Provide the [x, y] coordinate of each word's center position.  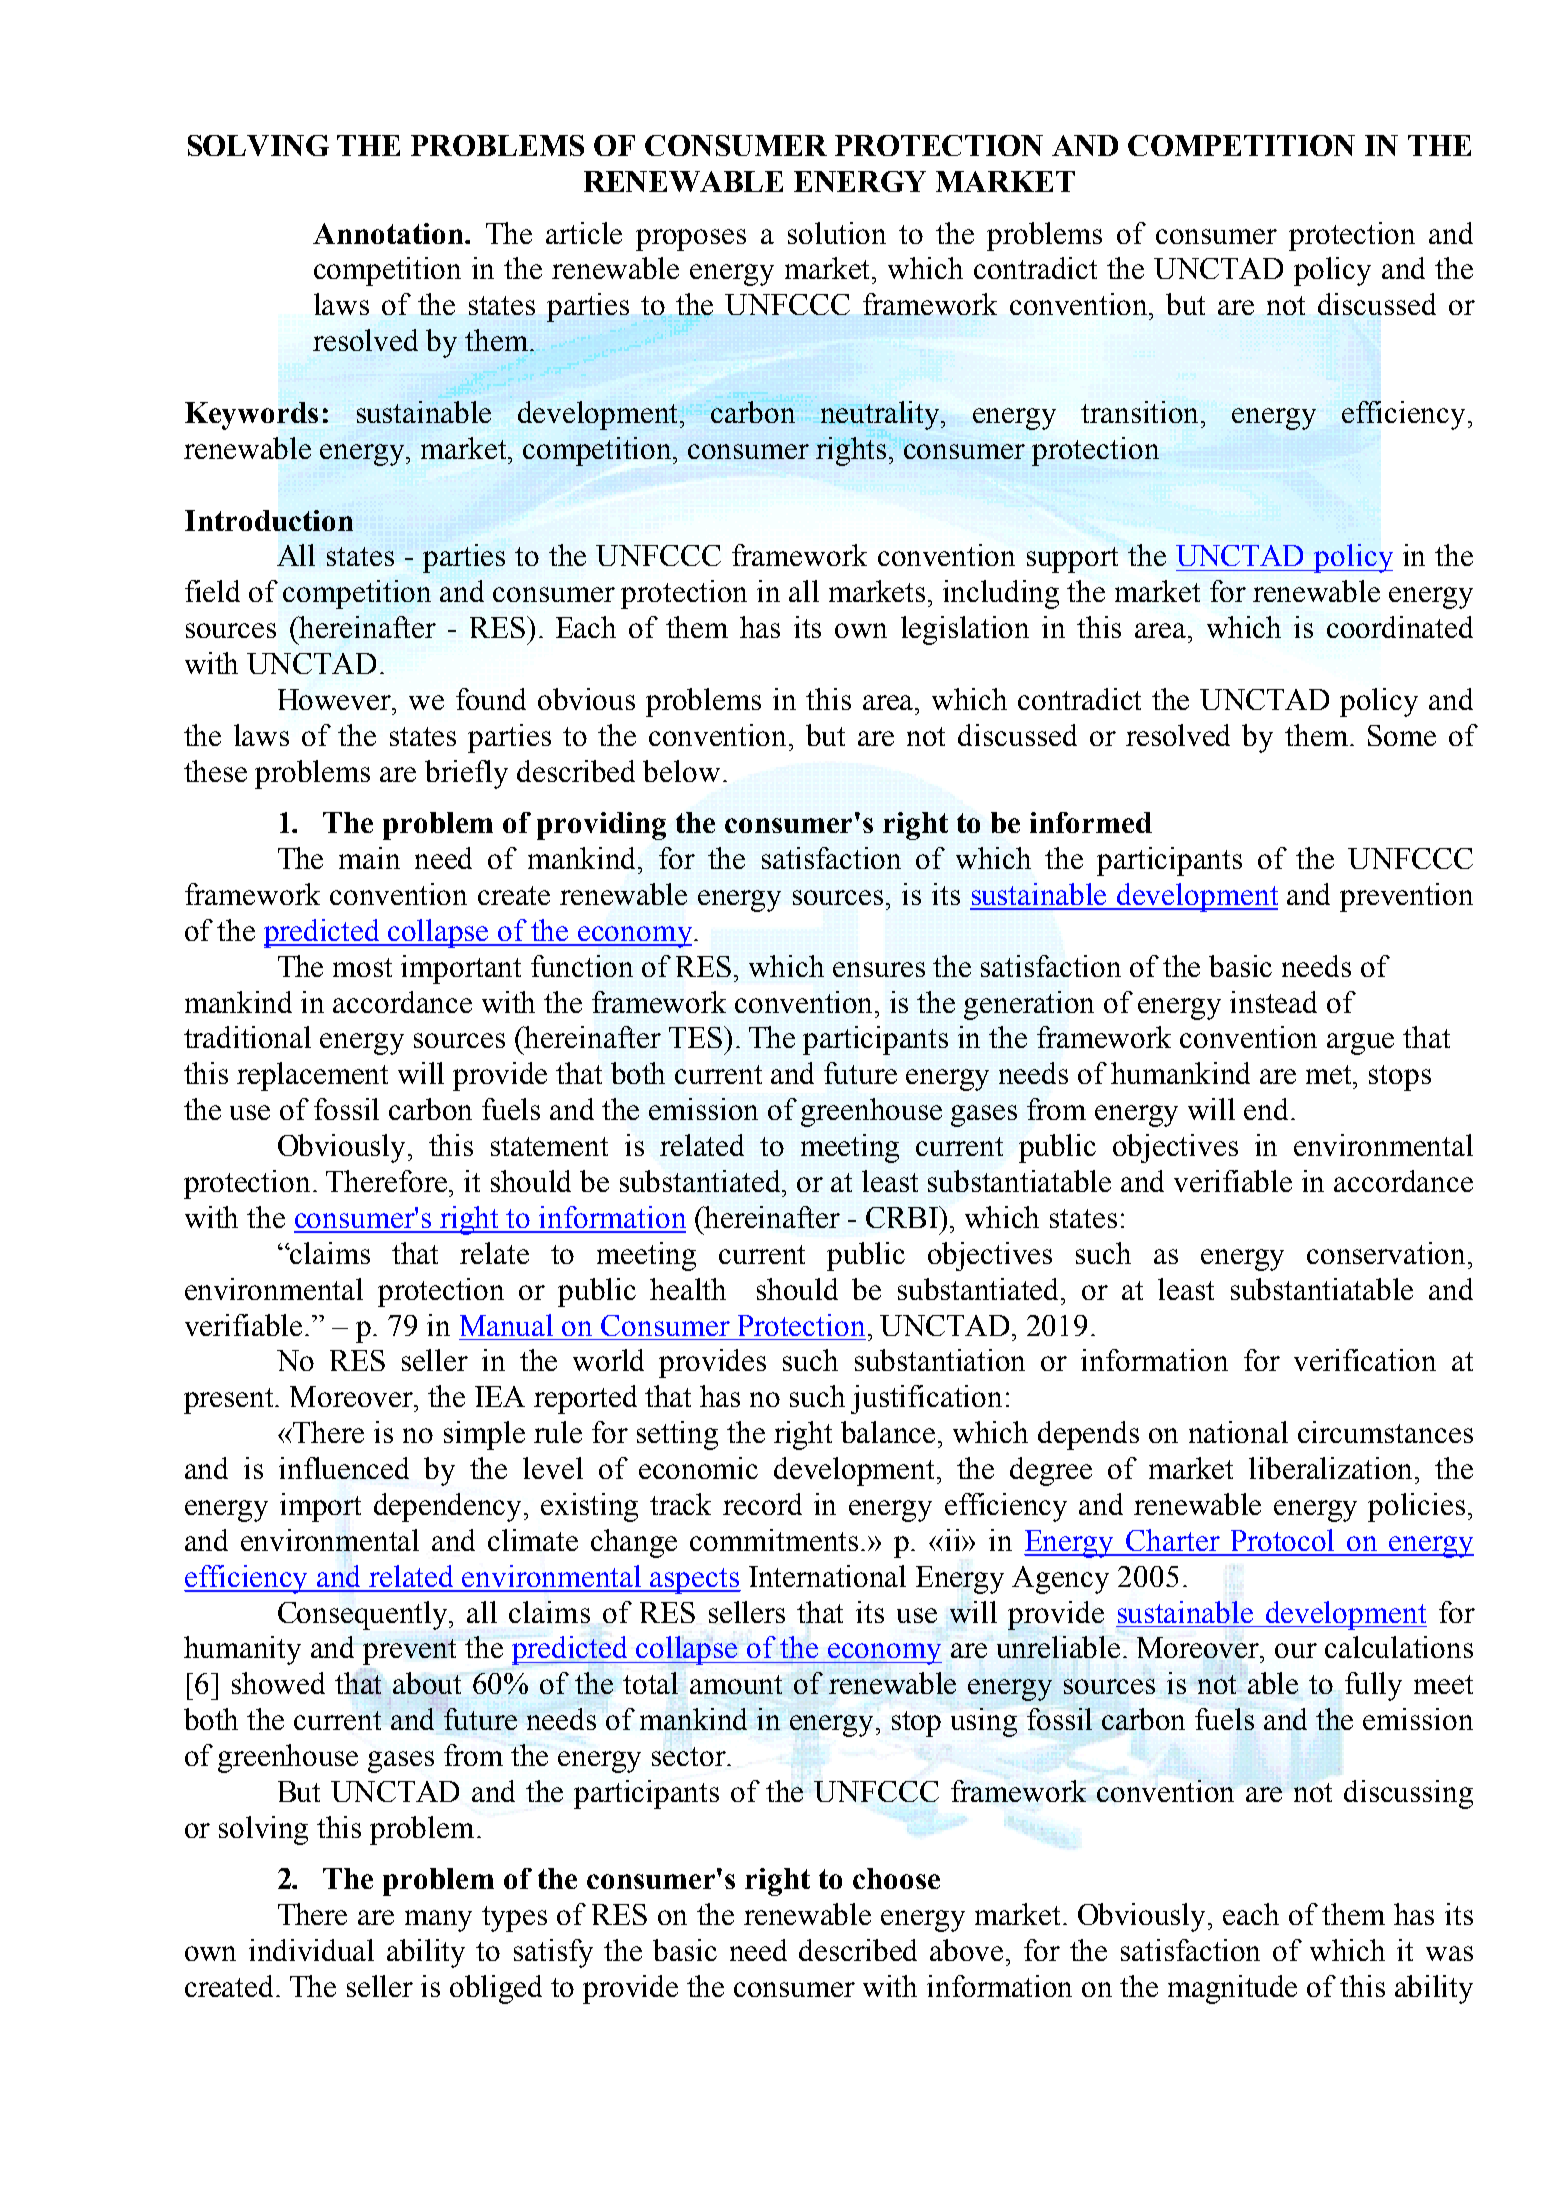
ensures [879, 969]
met [1330, 1074]
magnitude [1232, 1989]
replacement [312, 1076]
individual [311, 1950]
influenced [344, 1468]
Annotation [389, 233]
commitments [776, 1540]
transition [1141, 412]
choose [896, 1878]
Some [1402, 735]
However [336, 699]
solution [837, 233]
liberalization [1332, 1468]
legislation [965, 630]
